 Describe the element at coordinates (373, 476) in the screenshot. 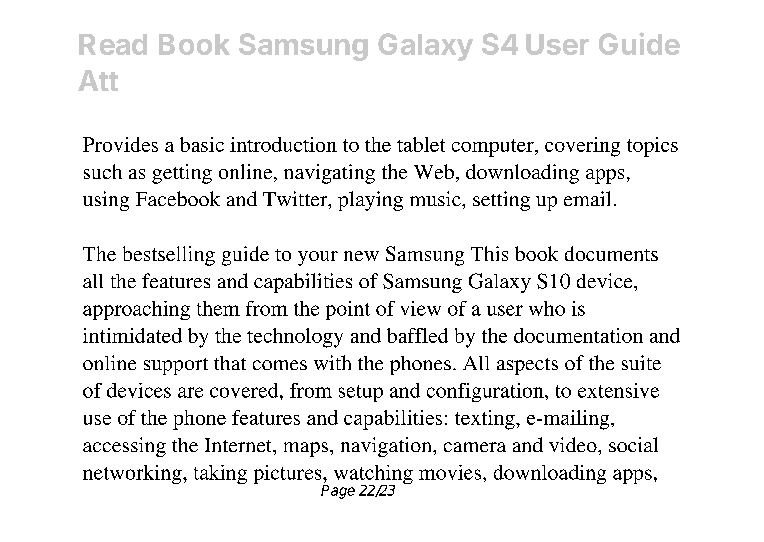

I see `watching` at that location.
